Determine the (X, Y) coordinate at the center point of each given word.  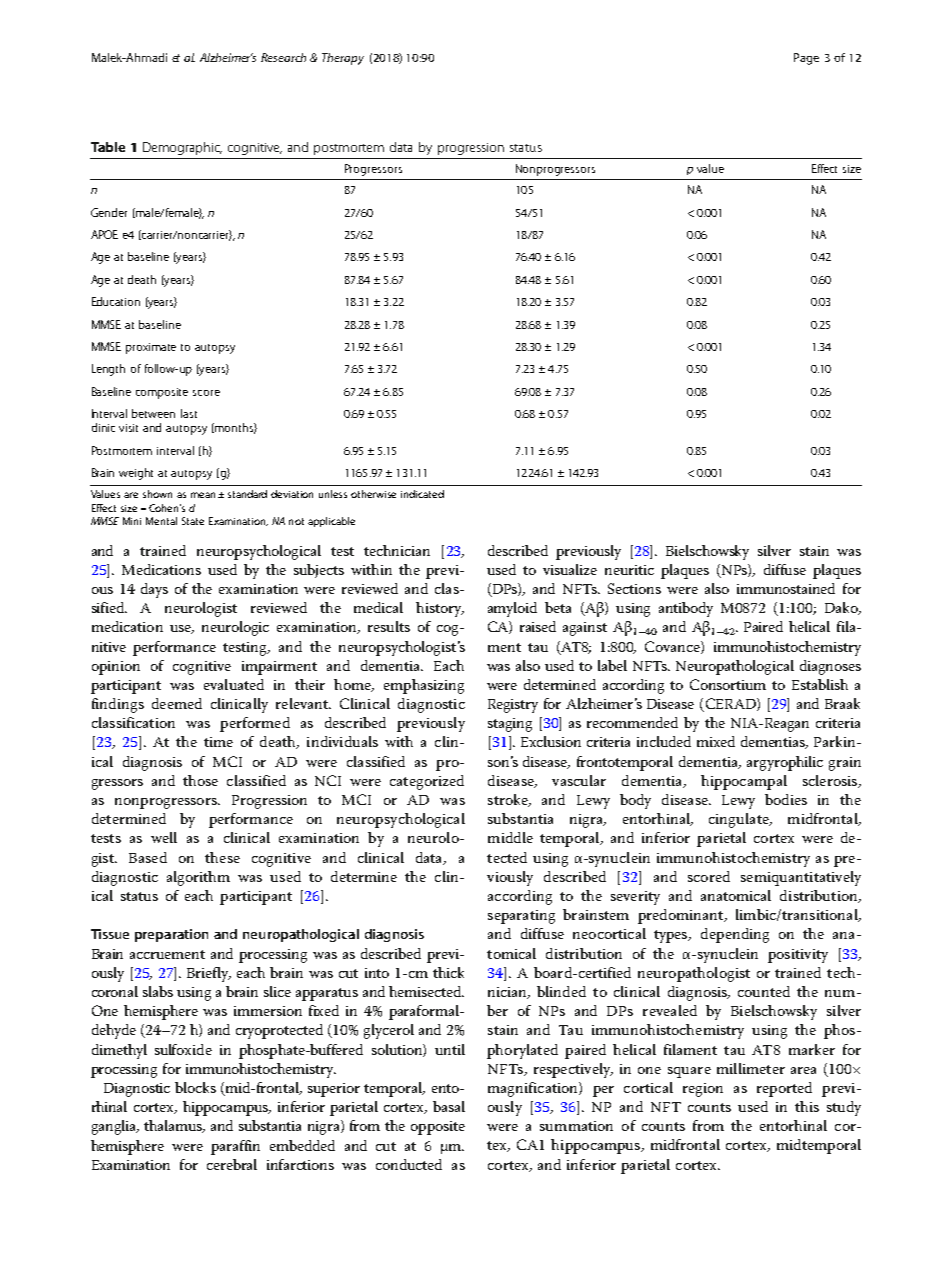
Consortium (728, 684)
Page (806, 59)
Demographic (182, 148)
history (440, 609)
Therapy (343, 59)
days (154, 590)
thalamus (174, 1126)
